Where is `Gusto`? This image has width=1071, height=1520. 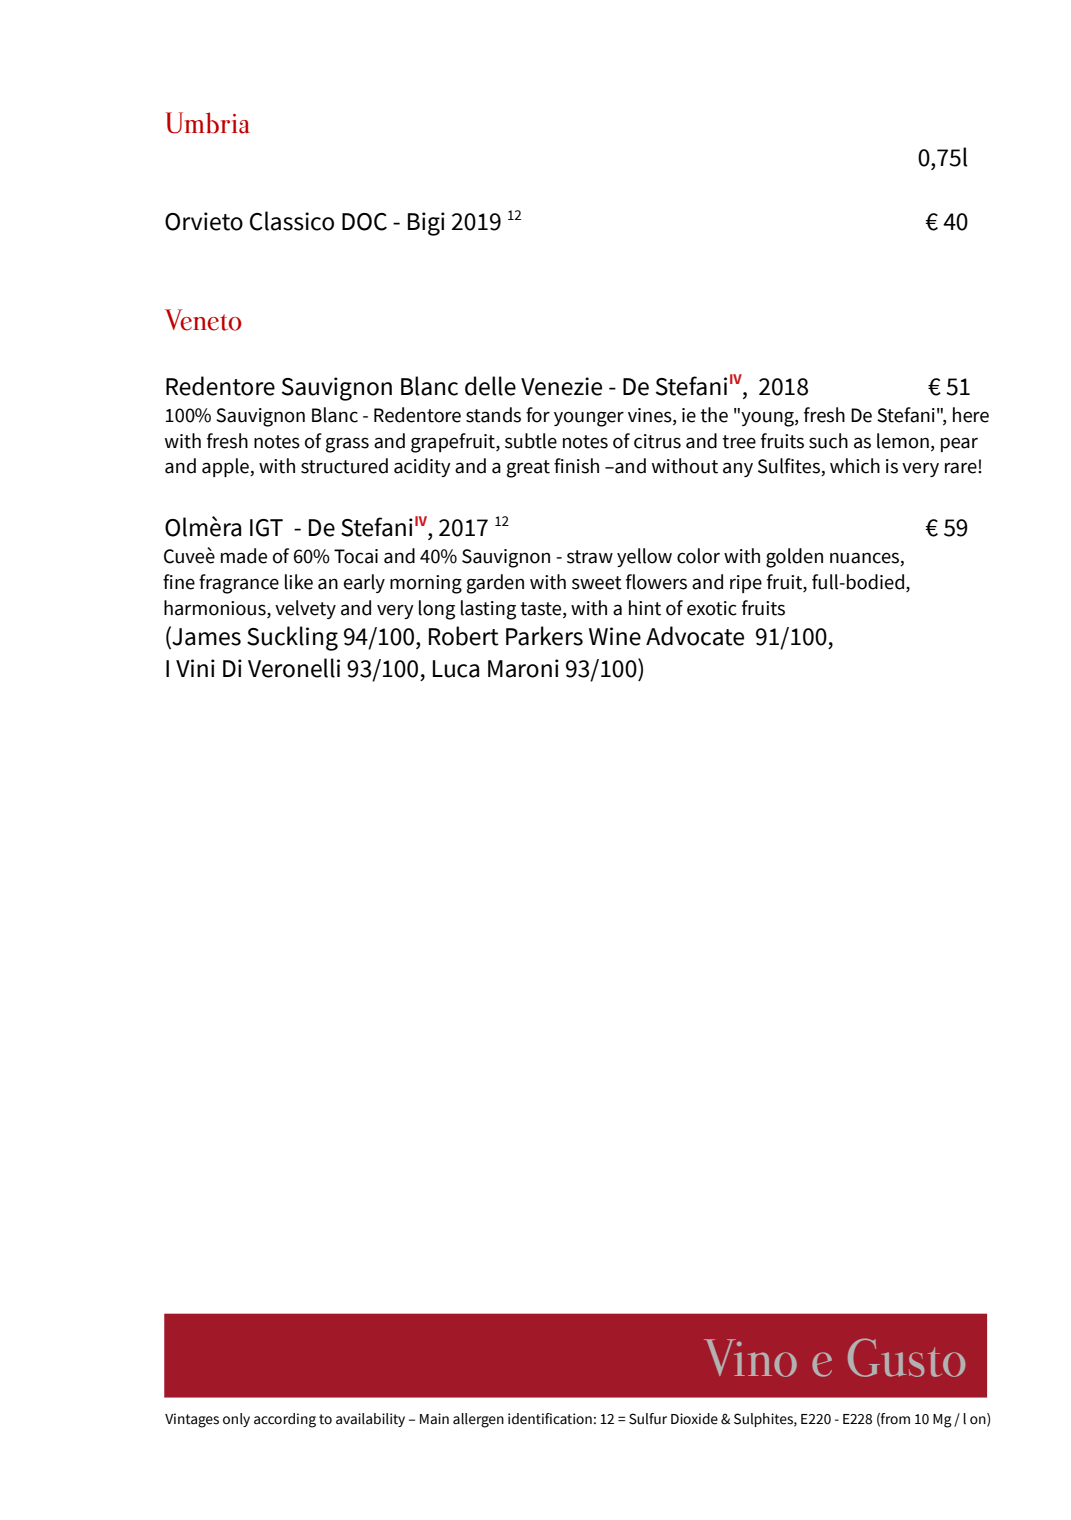
Gusto is located at coordinates (907, 1357).
